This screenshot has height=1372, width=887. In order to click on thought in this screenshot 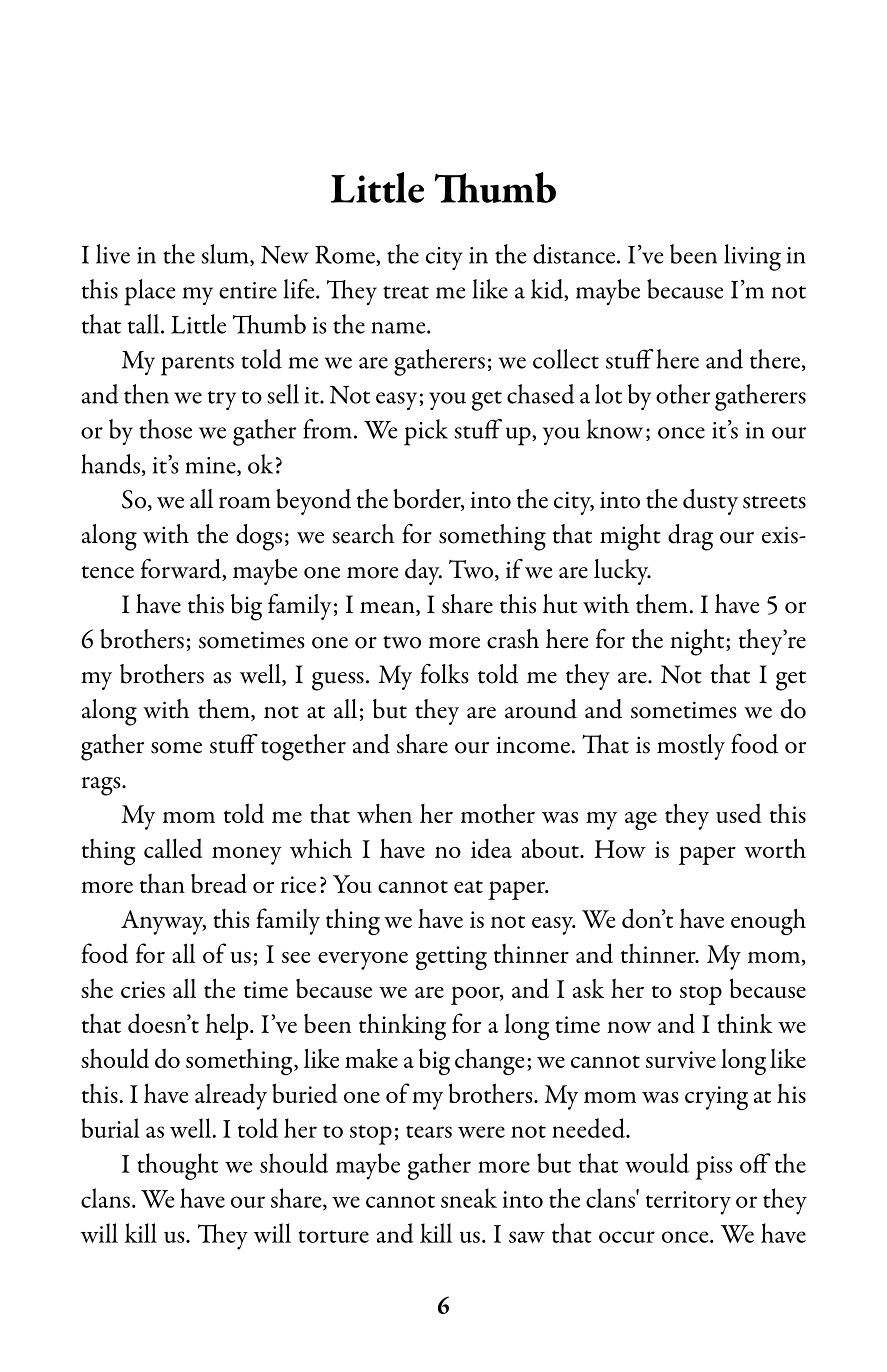, I will do `click(177, 1166)`.
